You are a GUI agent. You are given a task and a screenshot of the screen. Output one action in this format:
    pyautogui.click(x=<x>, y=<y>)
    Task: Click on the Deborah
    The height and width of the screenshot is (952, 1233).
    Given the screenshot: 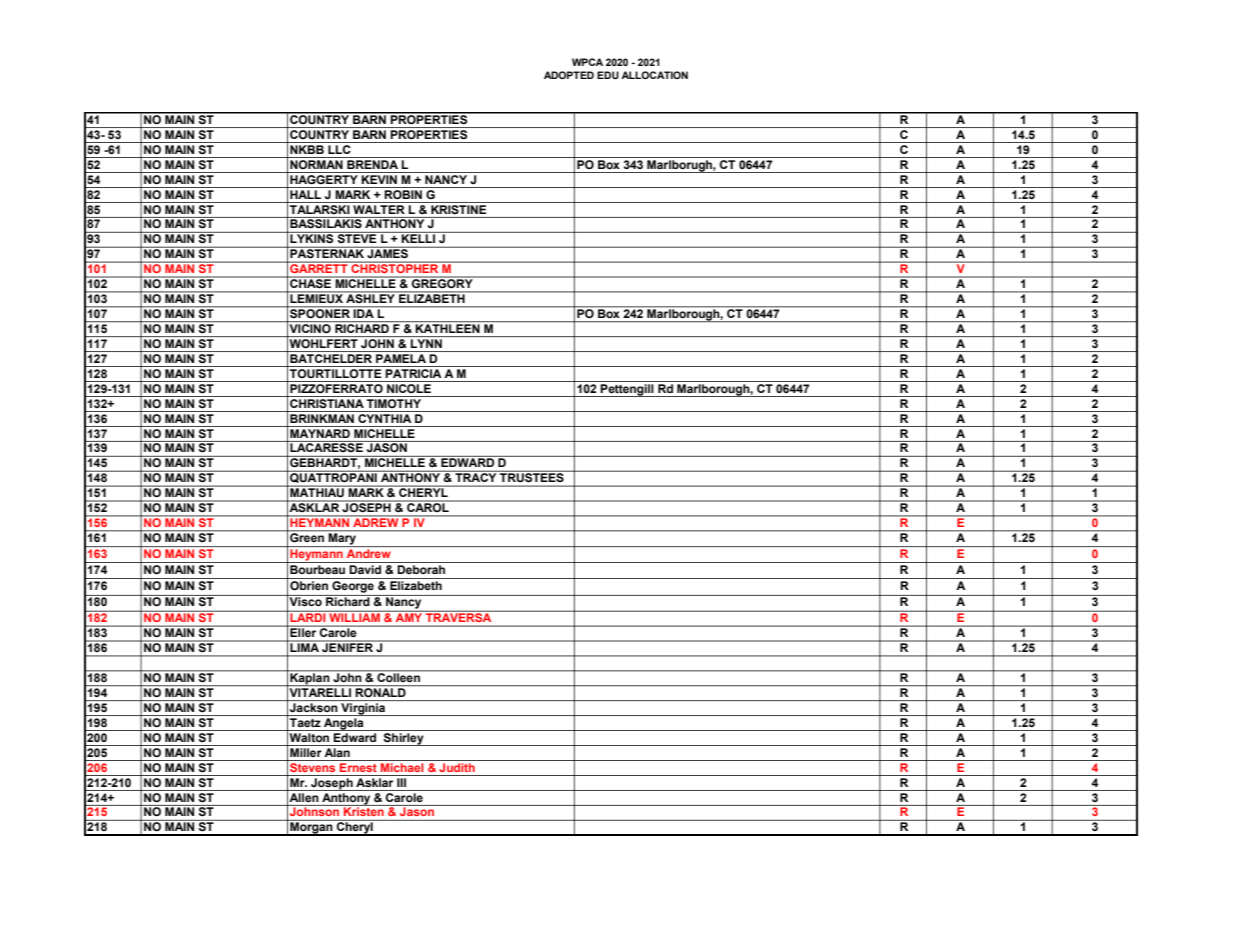 What is the action you would take?
    pyautogui.click(x=421, y=568)
